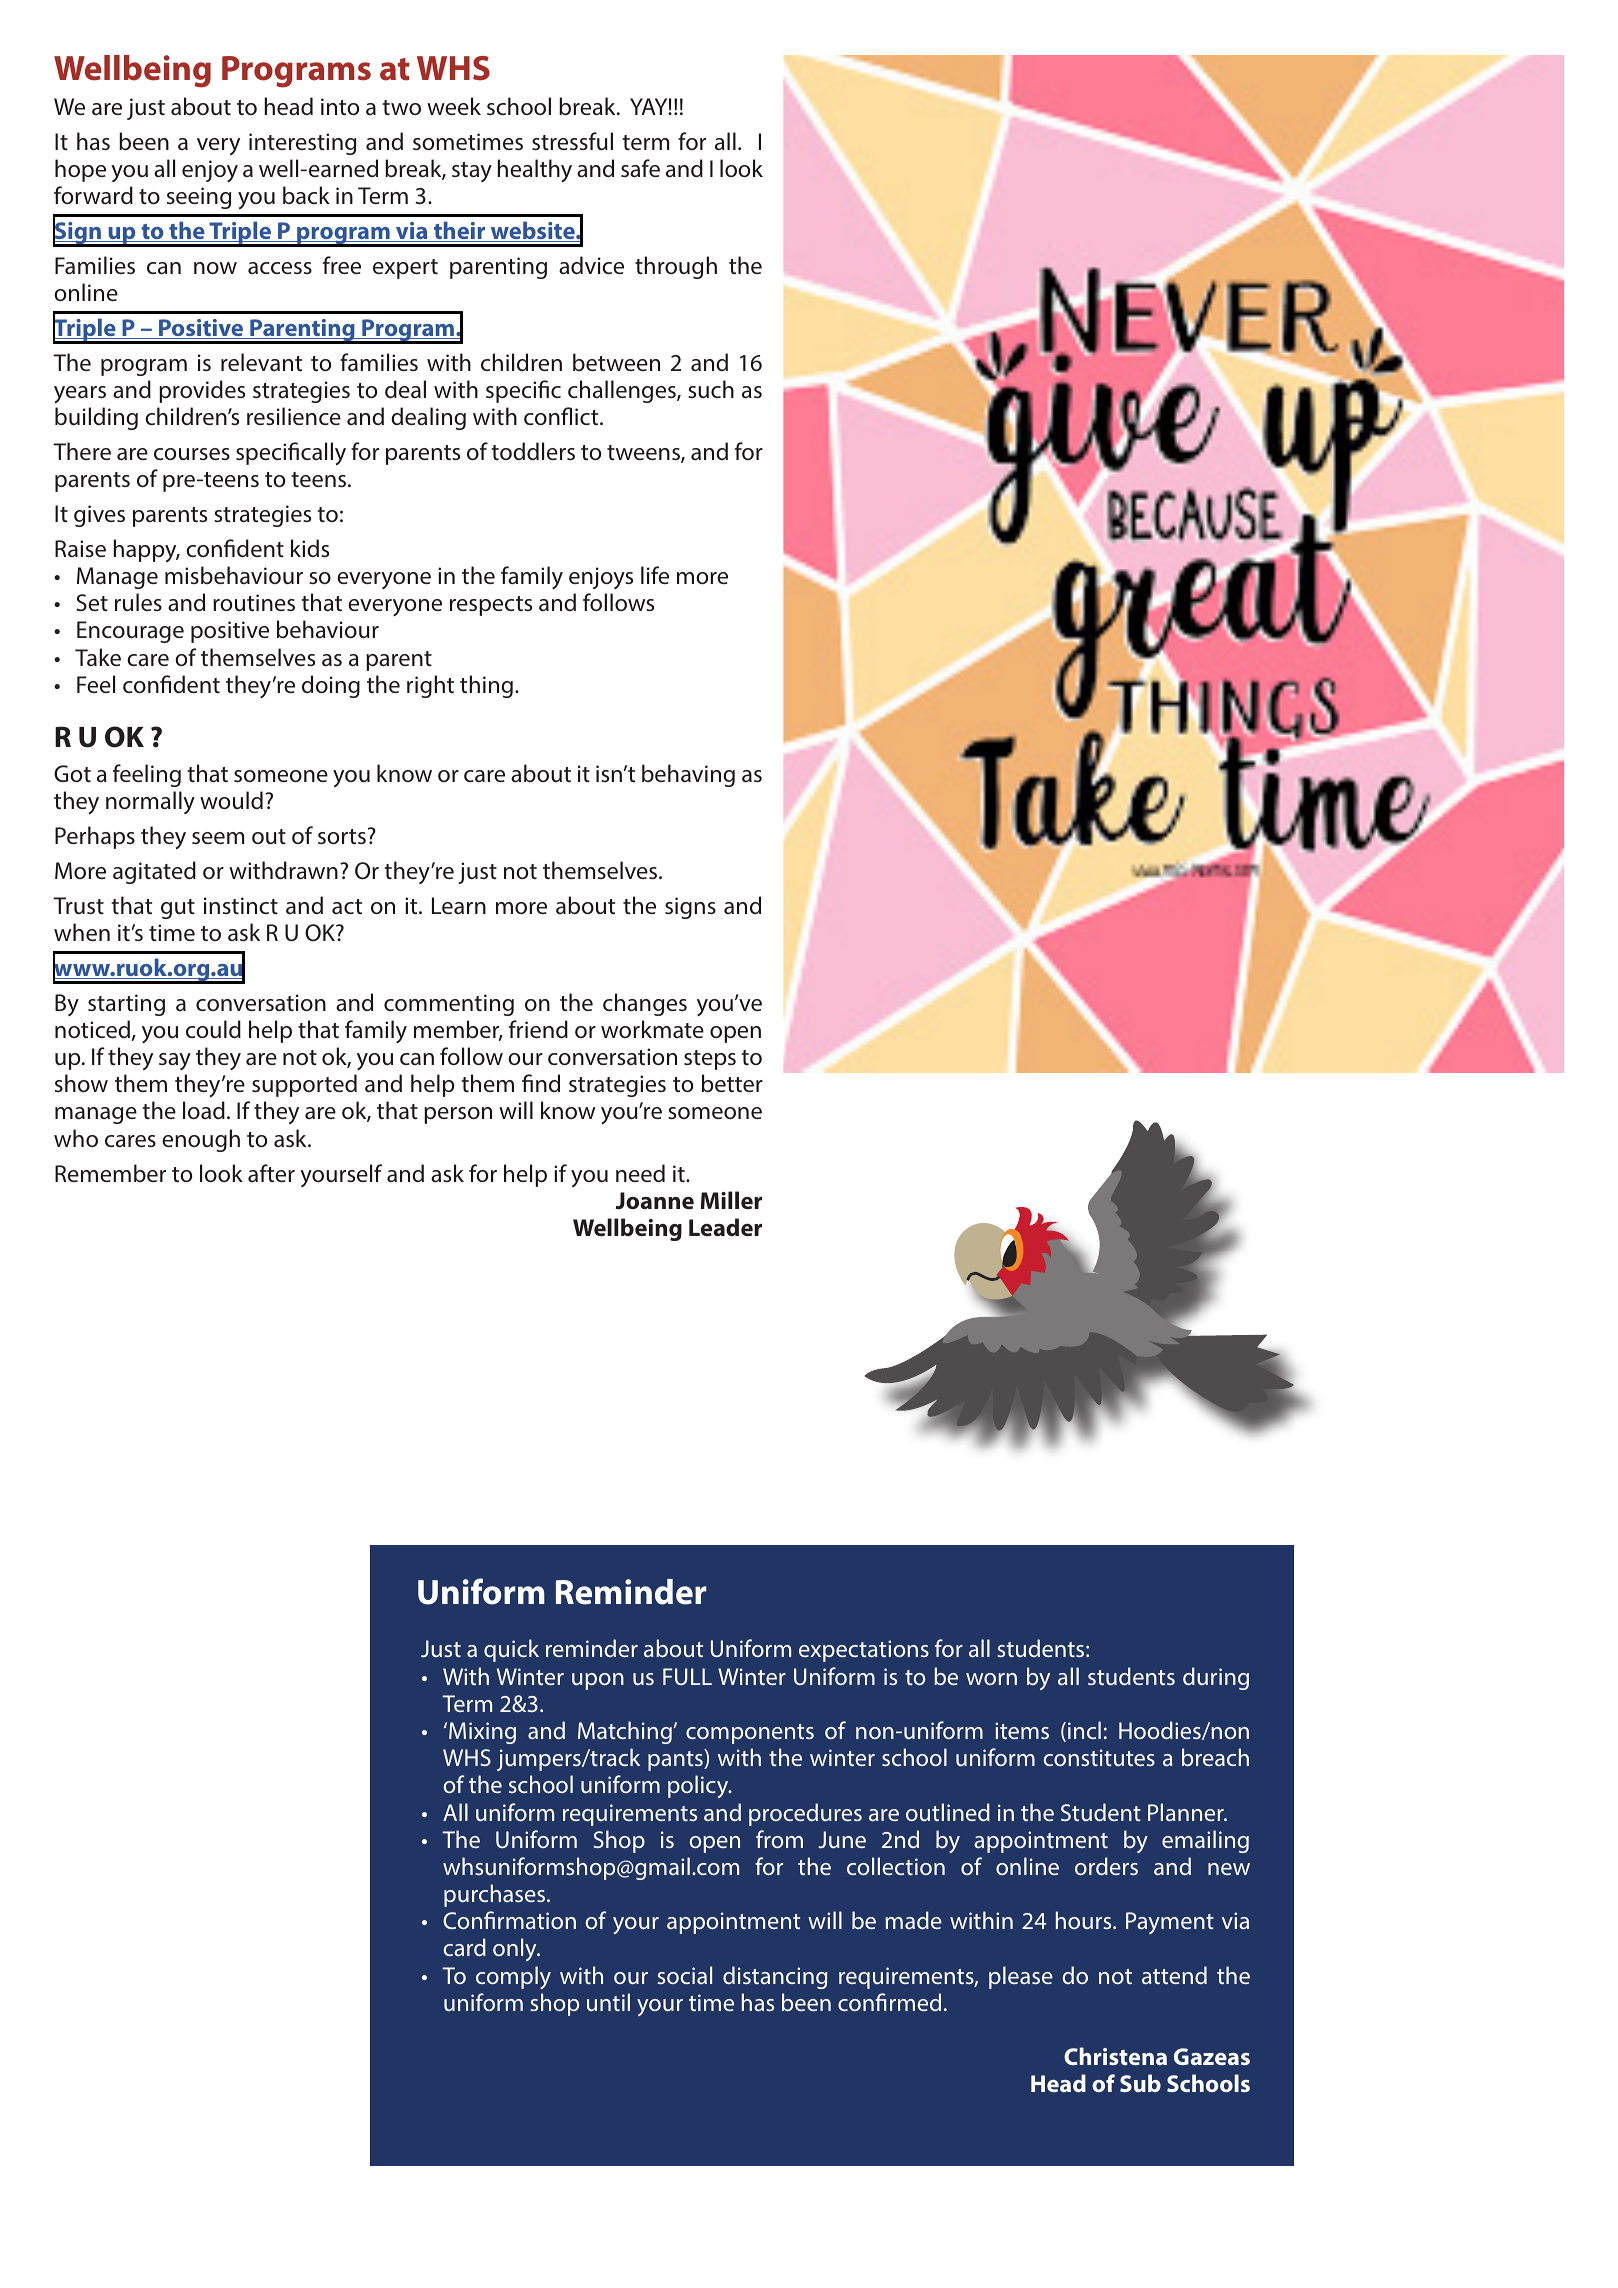 The height and width of the screenshot is (2288, 1618). I want to click on until, so click(608, 2002).
